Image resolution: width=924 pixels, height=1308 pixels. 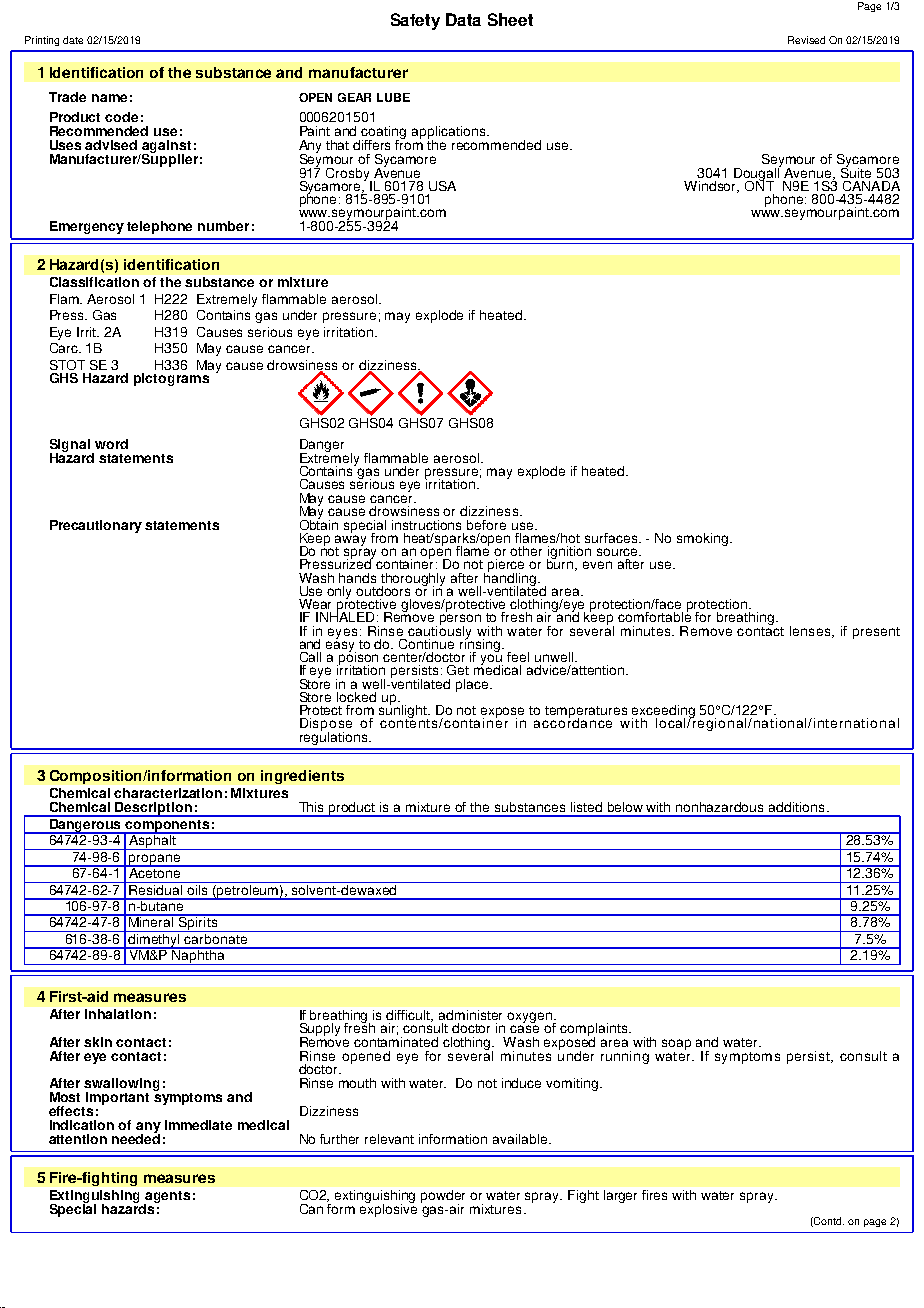 What do you see at coordinates (443, 1197) in the image?
I see `powder` at bounding box center [443, 1197].
